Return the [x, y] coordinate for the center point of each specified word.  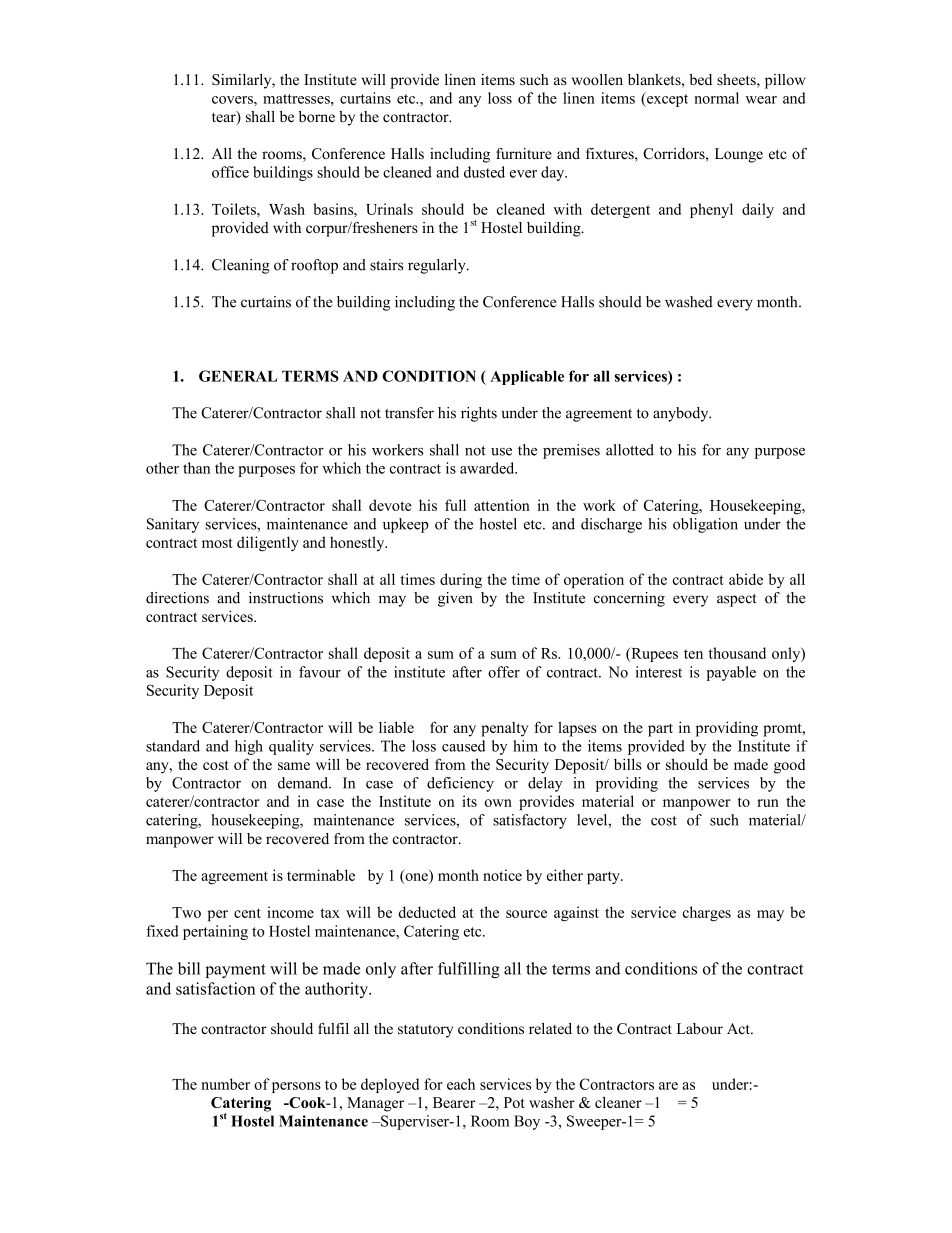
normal [716, 98]
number [225, 1084]
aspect [736, 600]
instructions [286, 598]
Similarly [243, 81]
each [461, 1084]
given [455, 599]
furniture [524, 154]
